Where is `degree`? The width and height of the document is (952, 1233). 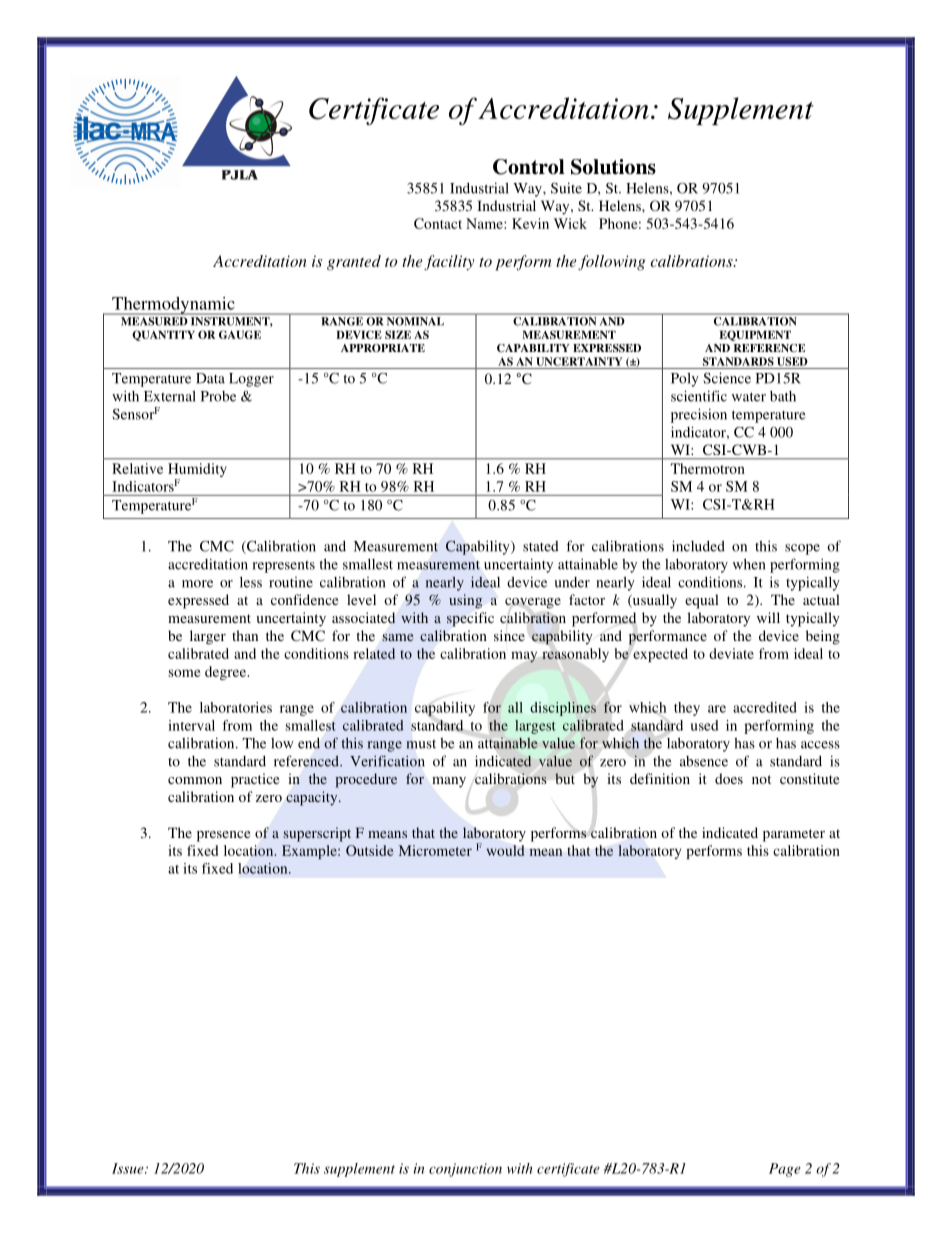
degree is located at coordinates (227, 673).
